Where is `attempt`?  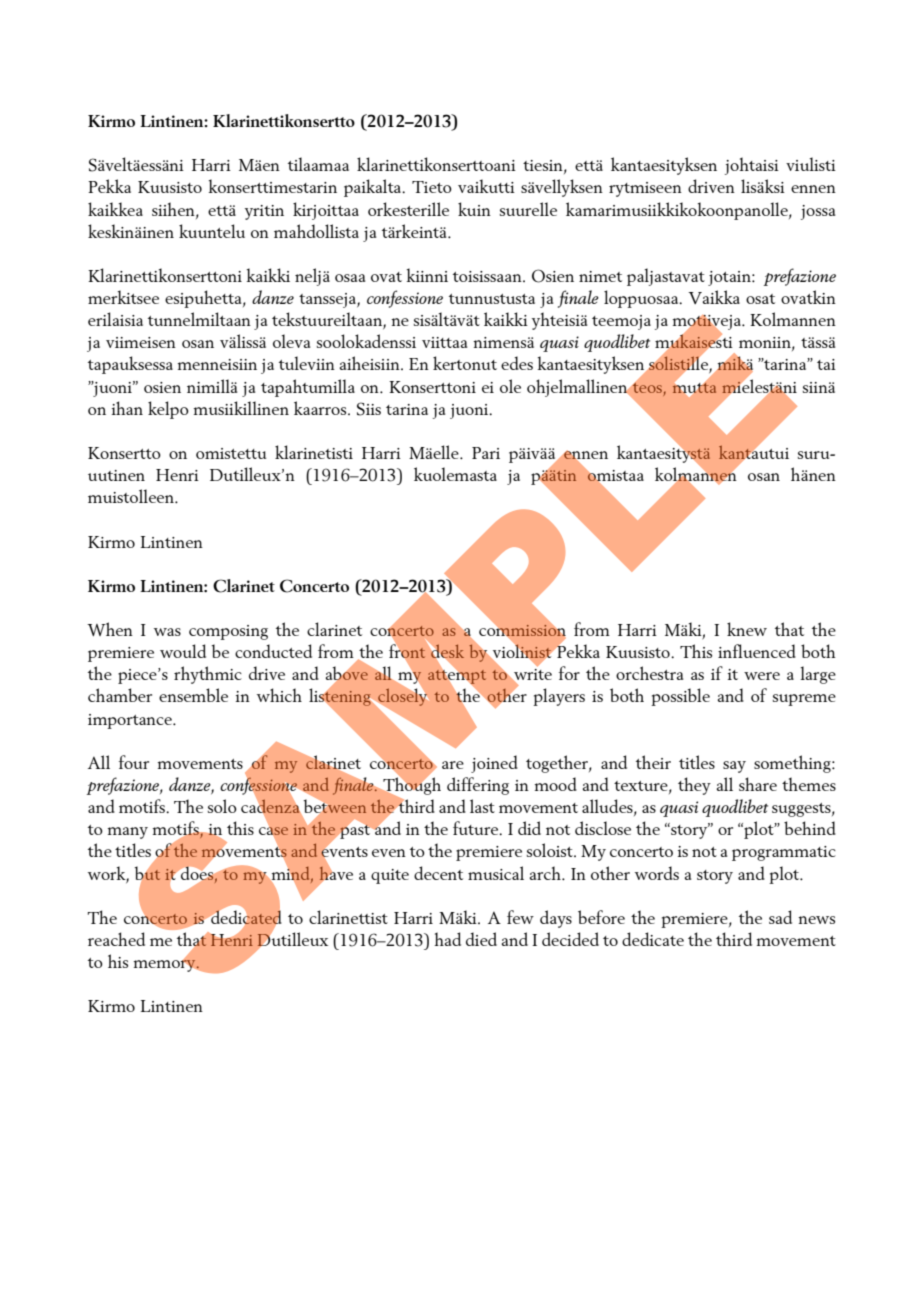 attempt is located at coordinates (457, 677).
